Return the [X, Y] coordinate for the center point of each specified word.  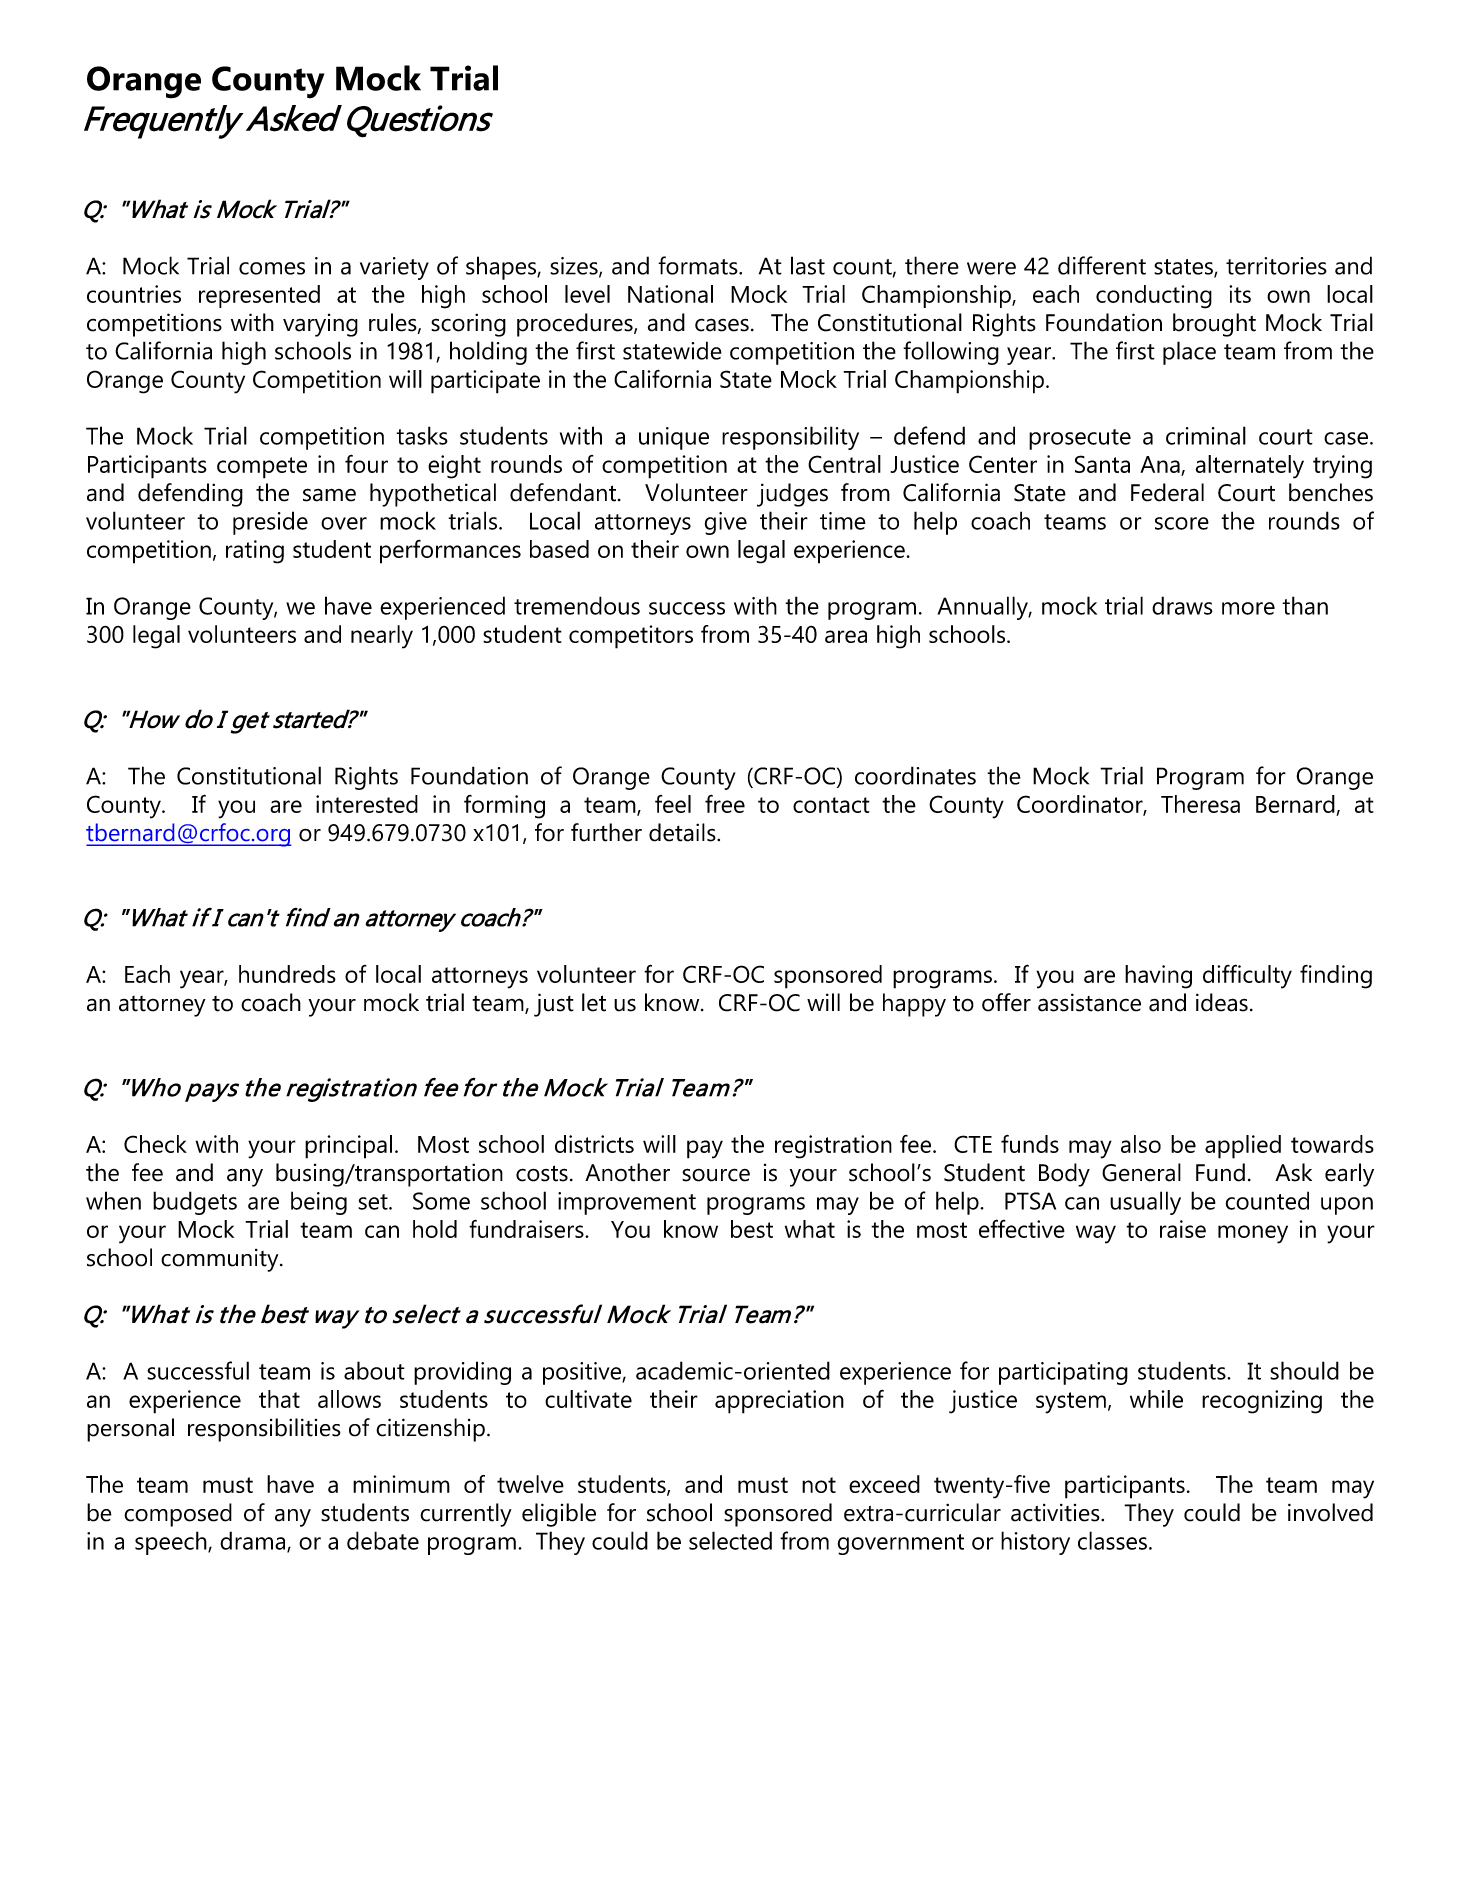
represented [259, 296]
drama [254, 1541]
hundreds [287, 974]
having [1158, 977]
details [683, 832]
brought [1214, 325]
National [670, 294]
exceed [884, 1484]
